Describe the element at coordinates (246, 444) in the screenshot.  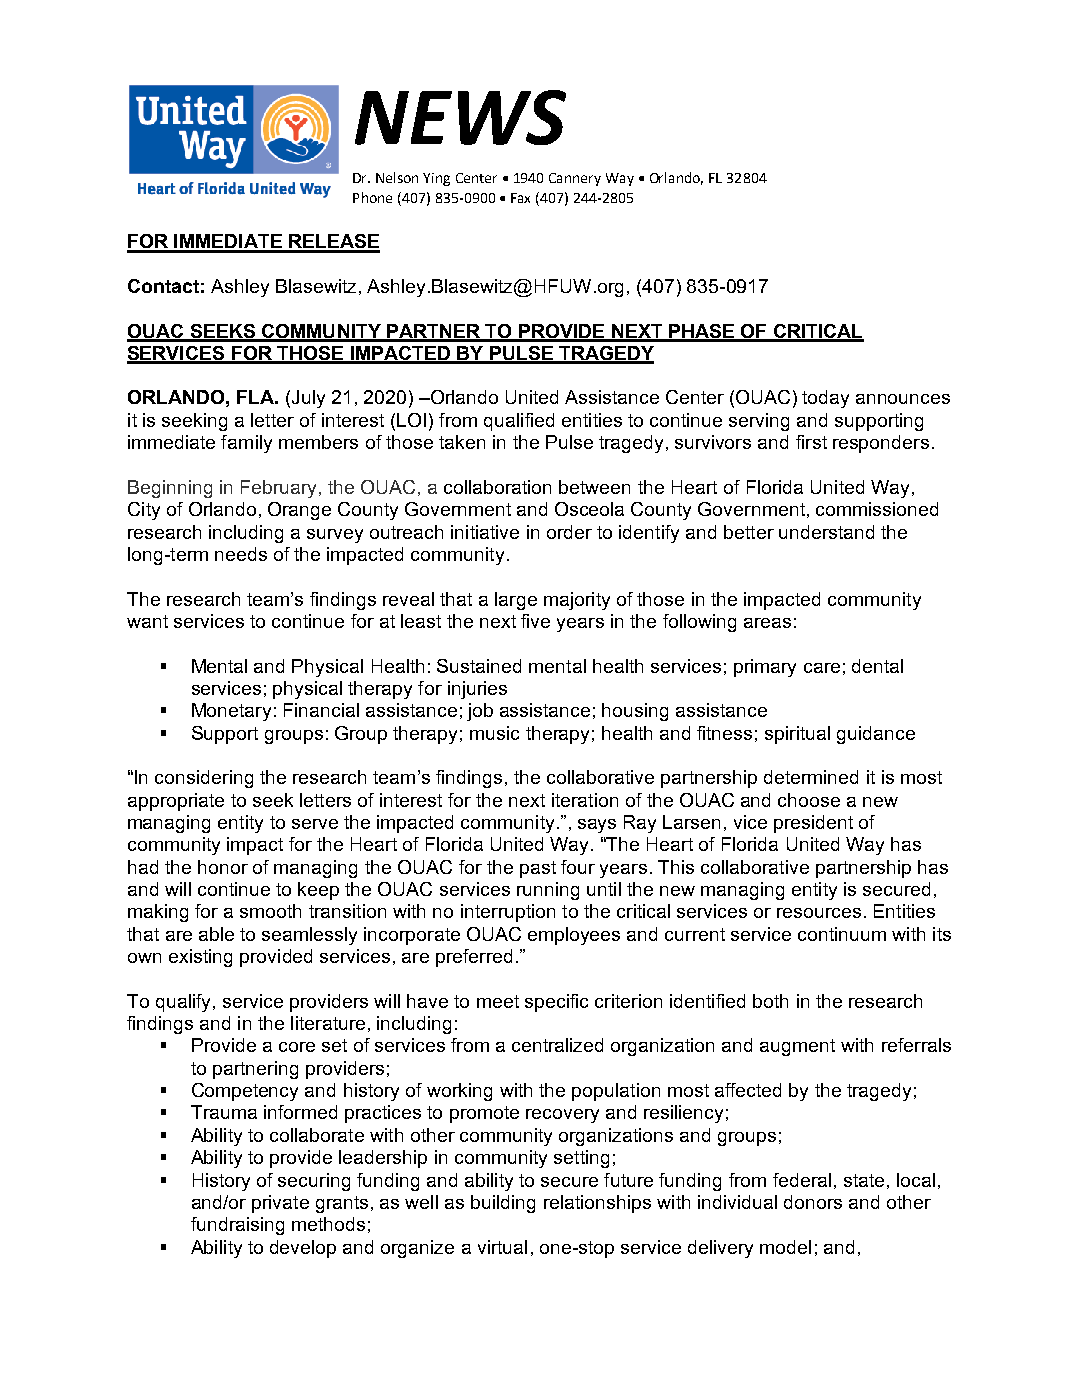
I see `family` at that location.
